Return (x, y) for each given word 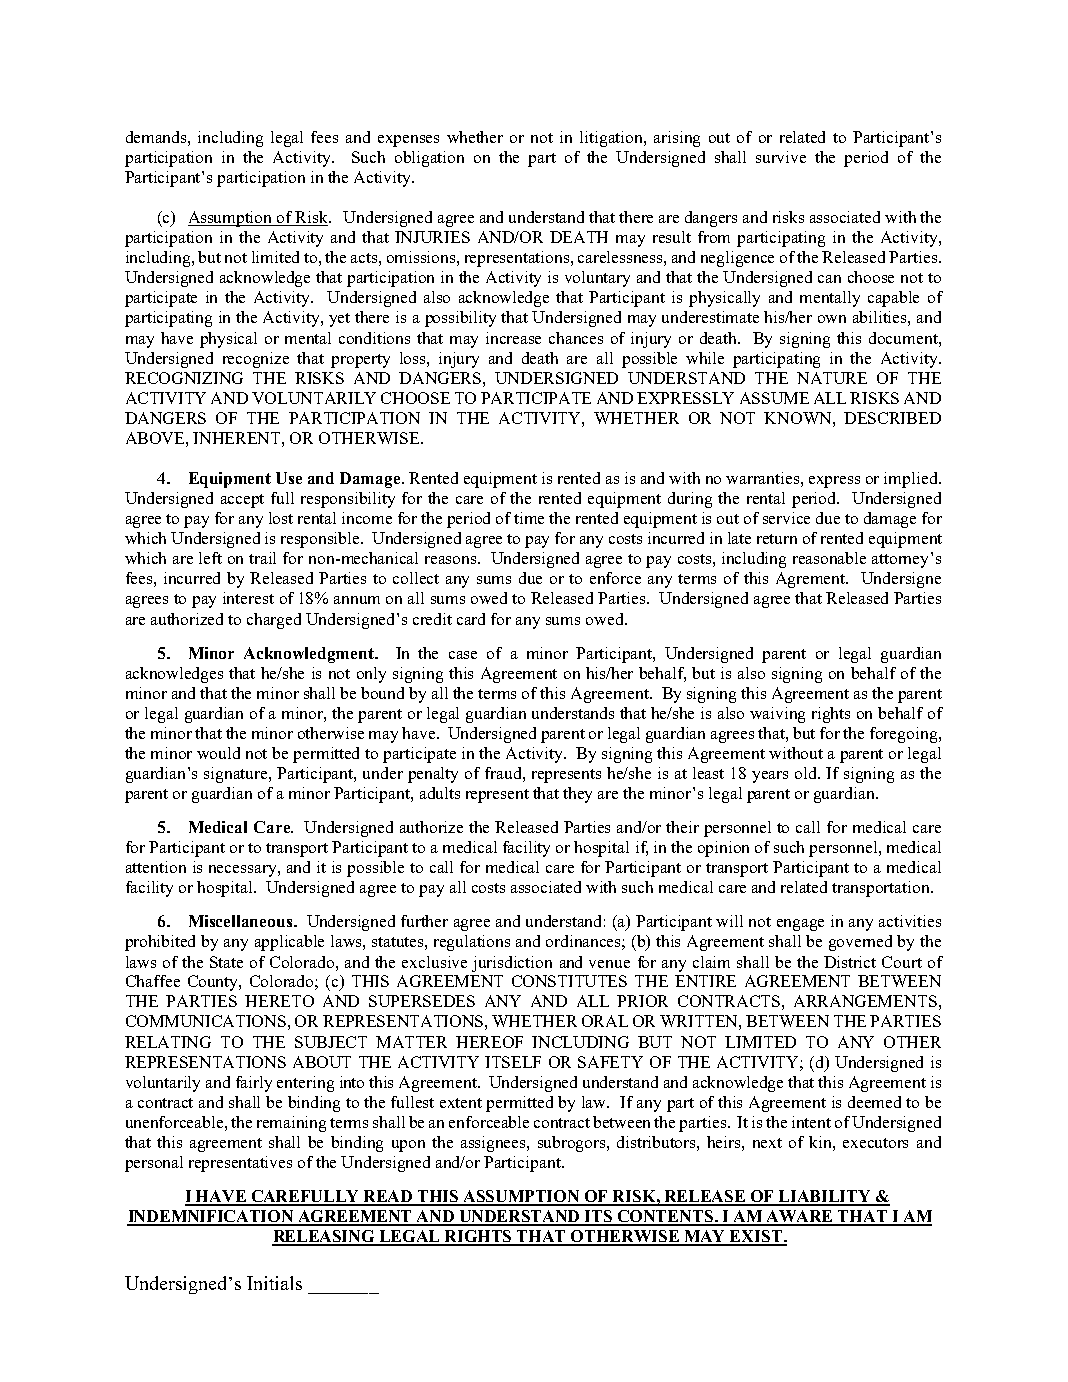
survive (781, 157)
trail (262, 558)
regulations (472, 943)
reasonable (829, 558)
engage (800, 925)
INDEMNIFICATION (211, 1217)
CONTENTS (665, 1217)
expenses (408, 141)
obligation (429, 159)
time (529, 518)
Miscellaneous (242, 921)
